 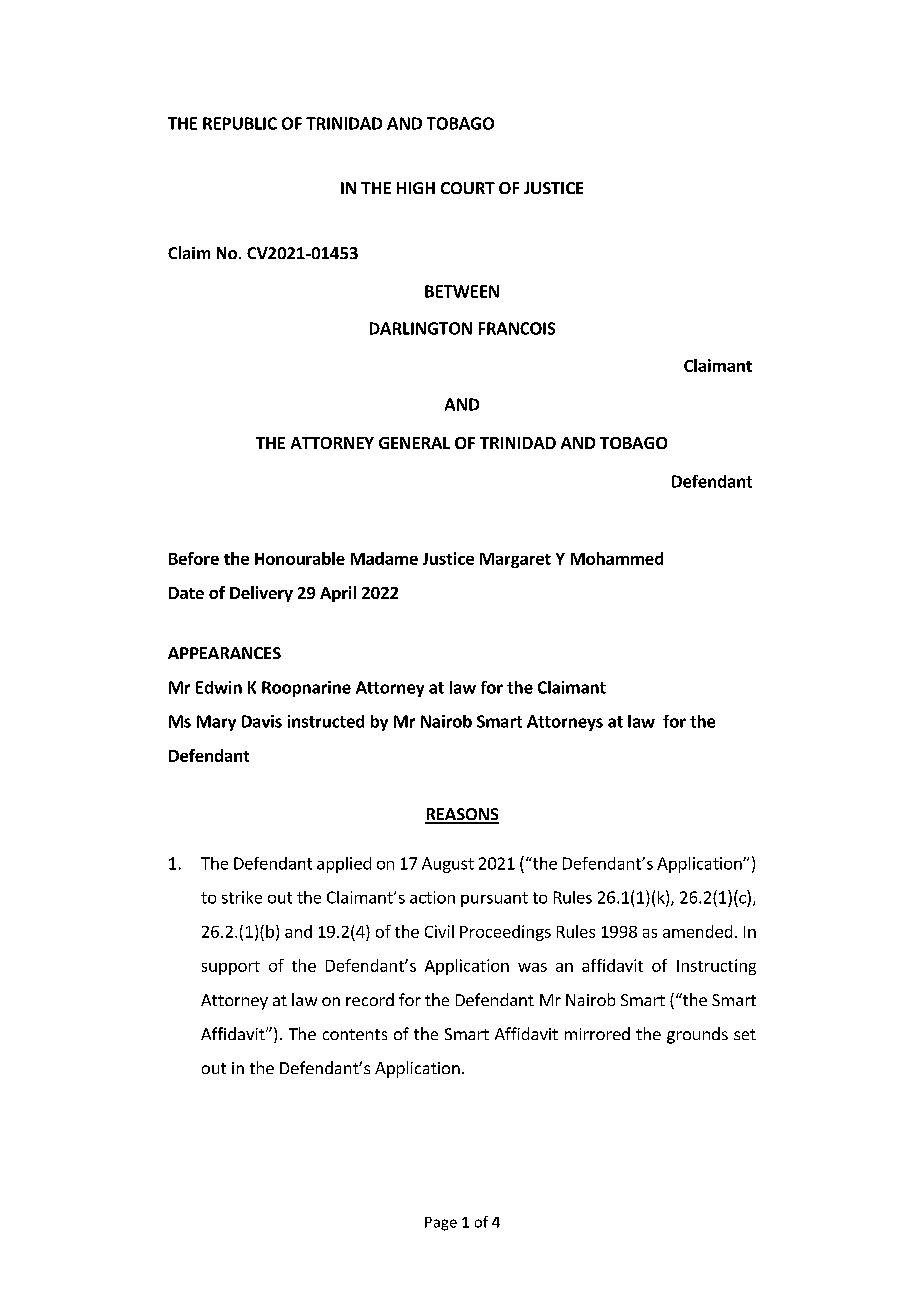 I want to click on REPUBLIC, so click(x=240, y=123).
